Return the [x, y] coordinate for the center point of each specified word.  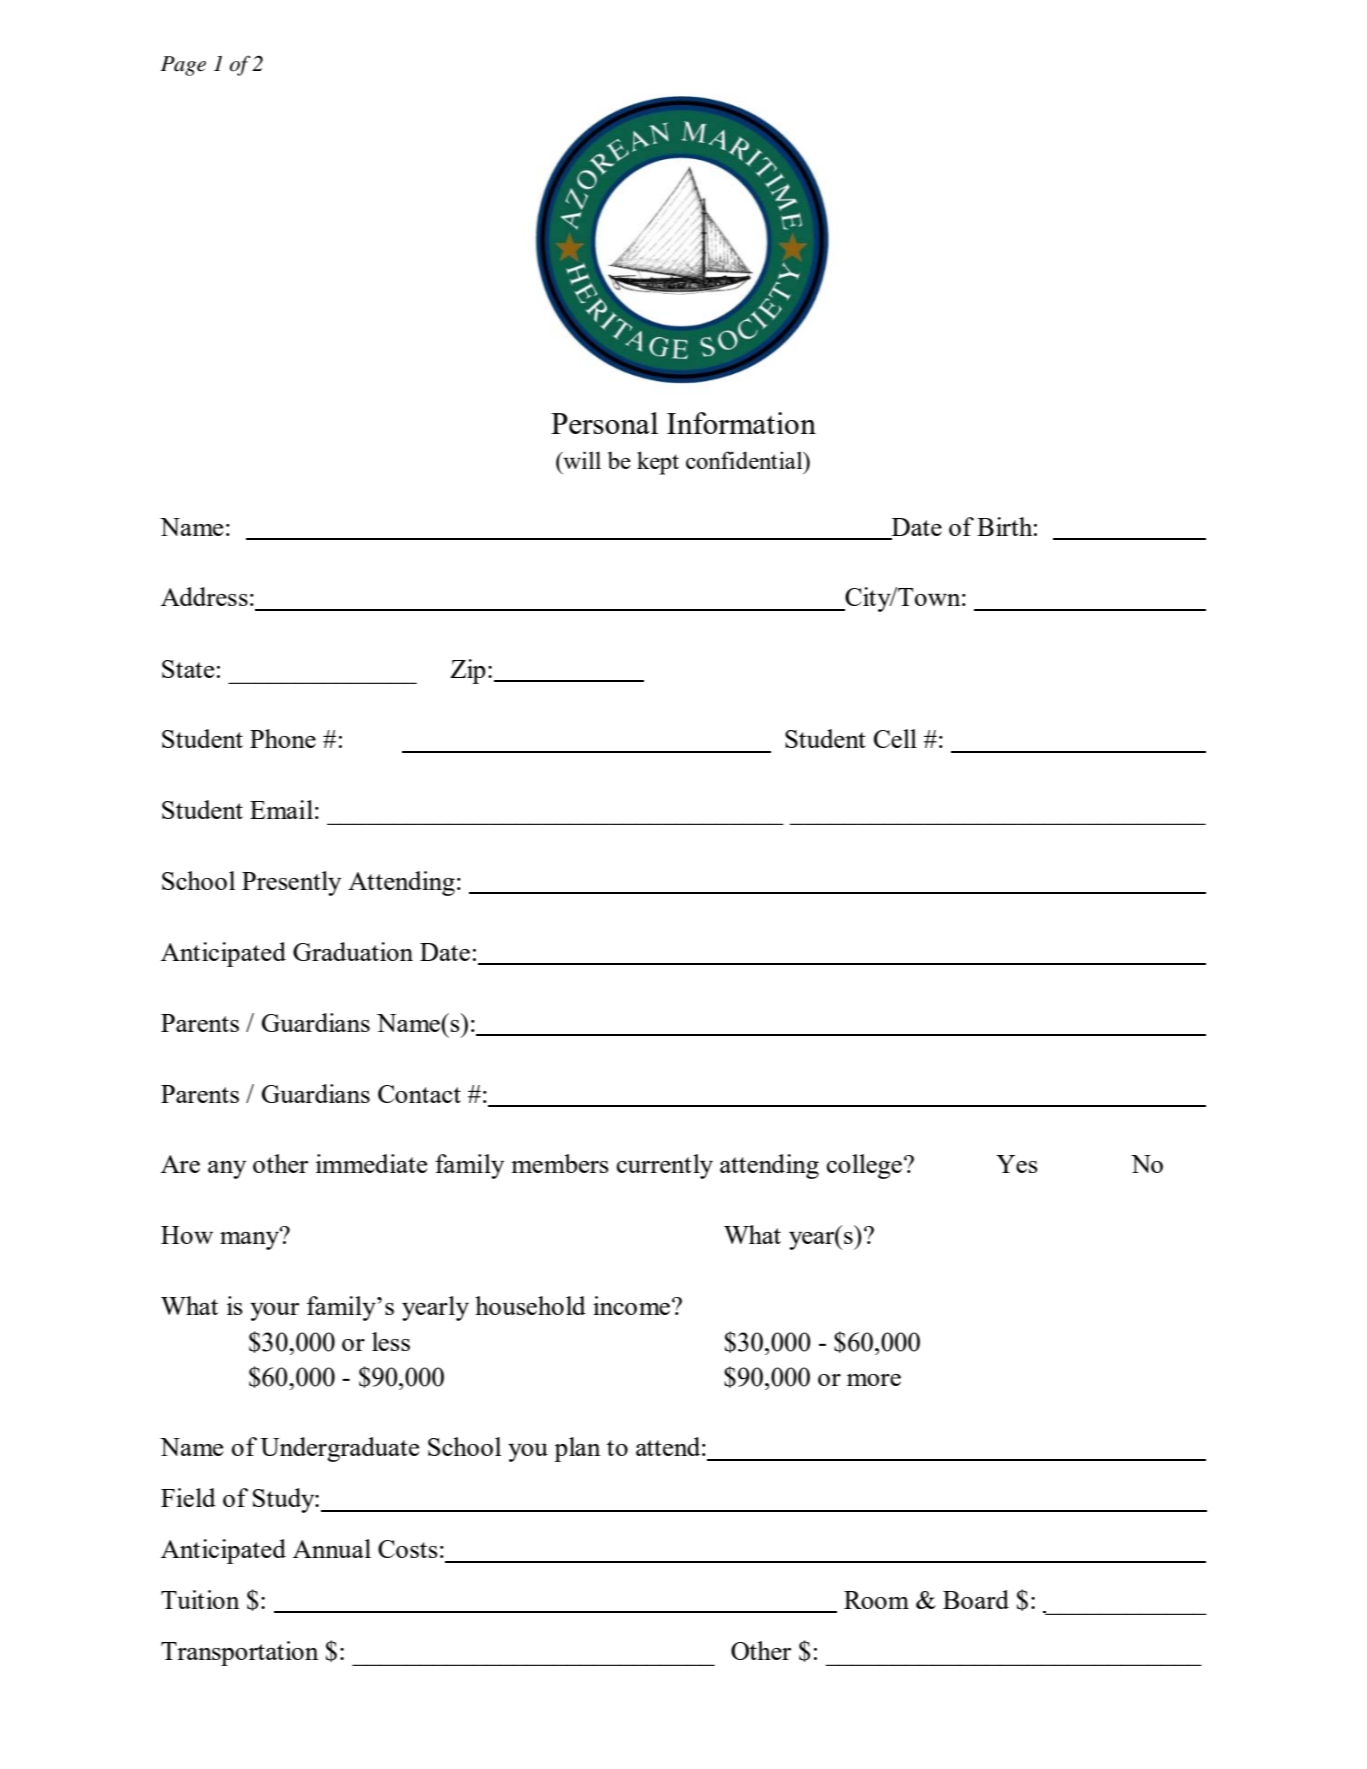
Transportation [240, 1653]
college [866, 1166]
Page [183, 66]
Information [741, 423]
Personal [604, 423]
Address [204, 596]
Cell [895, 738]
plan [577, 1449]
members [560, 1163]
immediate [371, 1163]
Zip [468, 671]
